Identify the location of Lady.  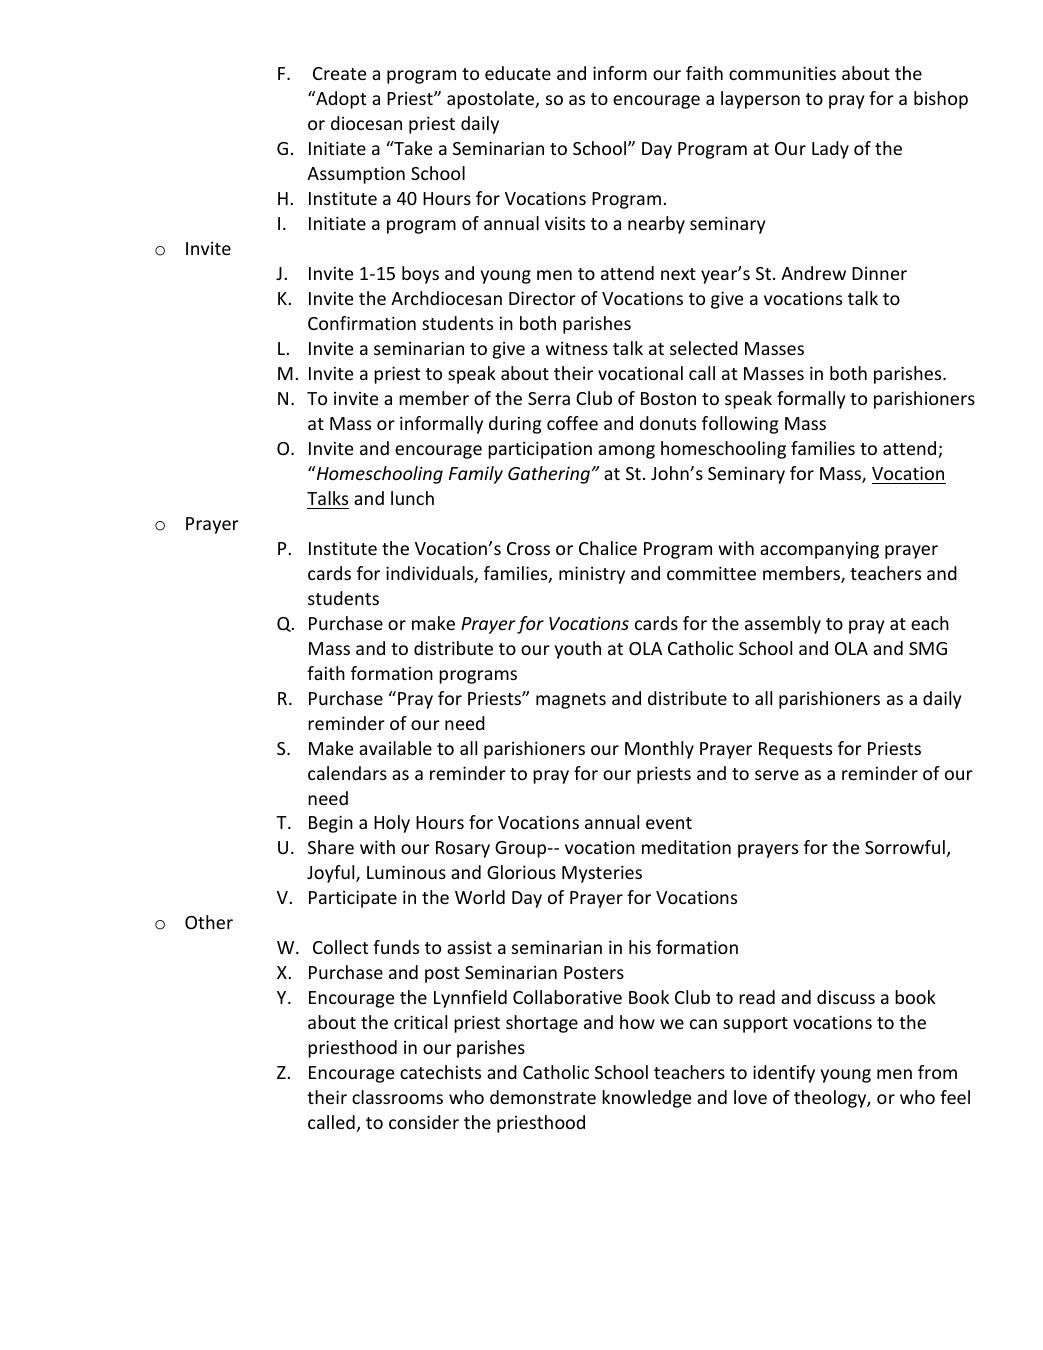
(830, 150).
